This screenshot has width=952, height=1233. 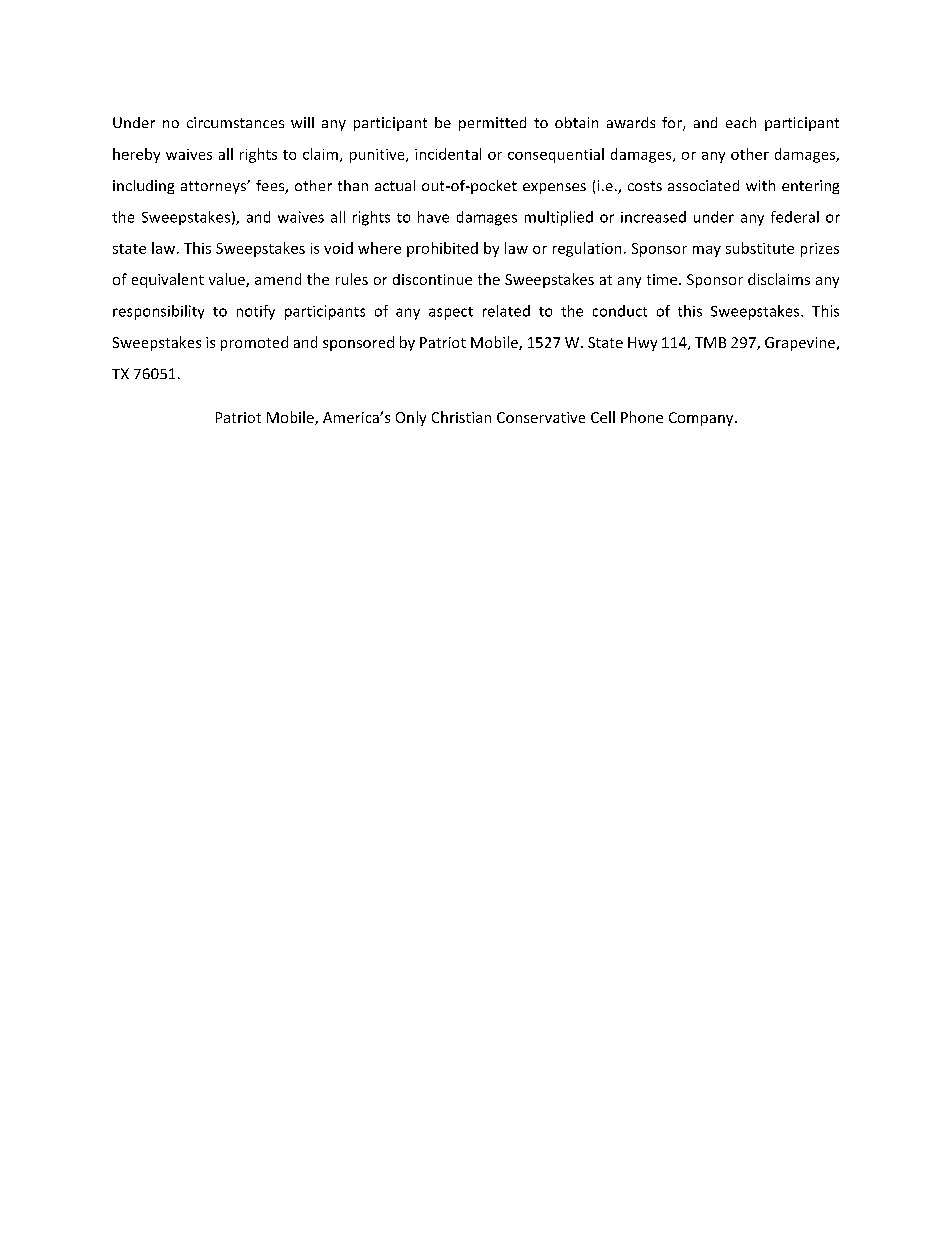 I want to click on conduct, so click(x=620, y=311).
